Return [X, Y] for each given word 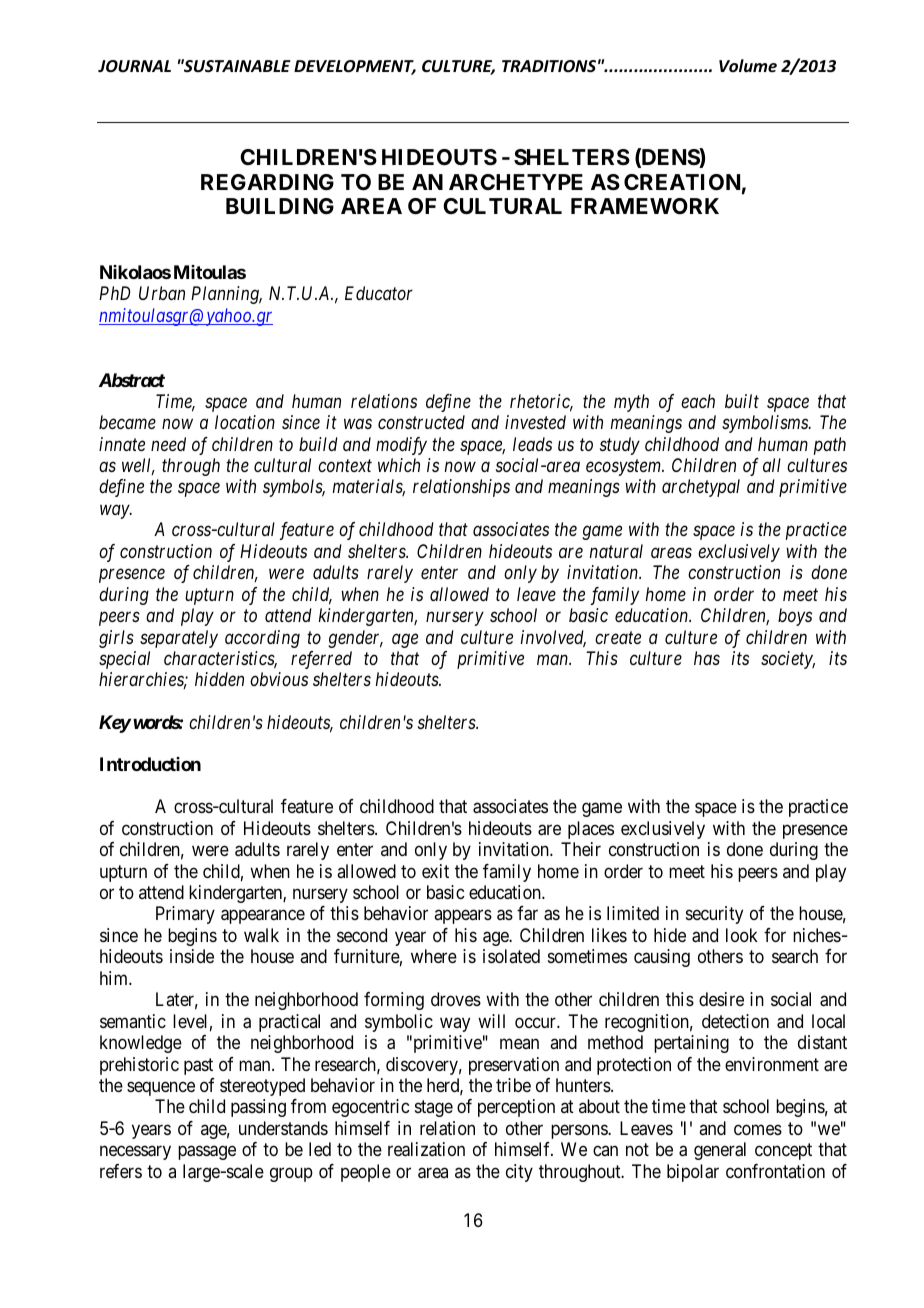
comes [758, 1129]
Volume [748, 65]
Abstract [132, 380]
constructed [421, 422]
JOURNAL [134, 66]
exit [435, 871]
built [742, 401]
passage [207, 1153]
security [714, 915]
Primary [185, 915]
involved [553, 638]
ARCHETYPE [516, 182]
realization [426, 1149]
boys [795, 617]
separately [179, 639]
